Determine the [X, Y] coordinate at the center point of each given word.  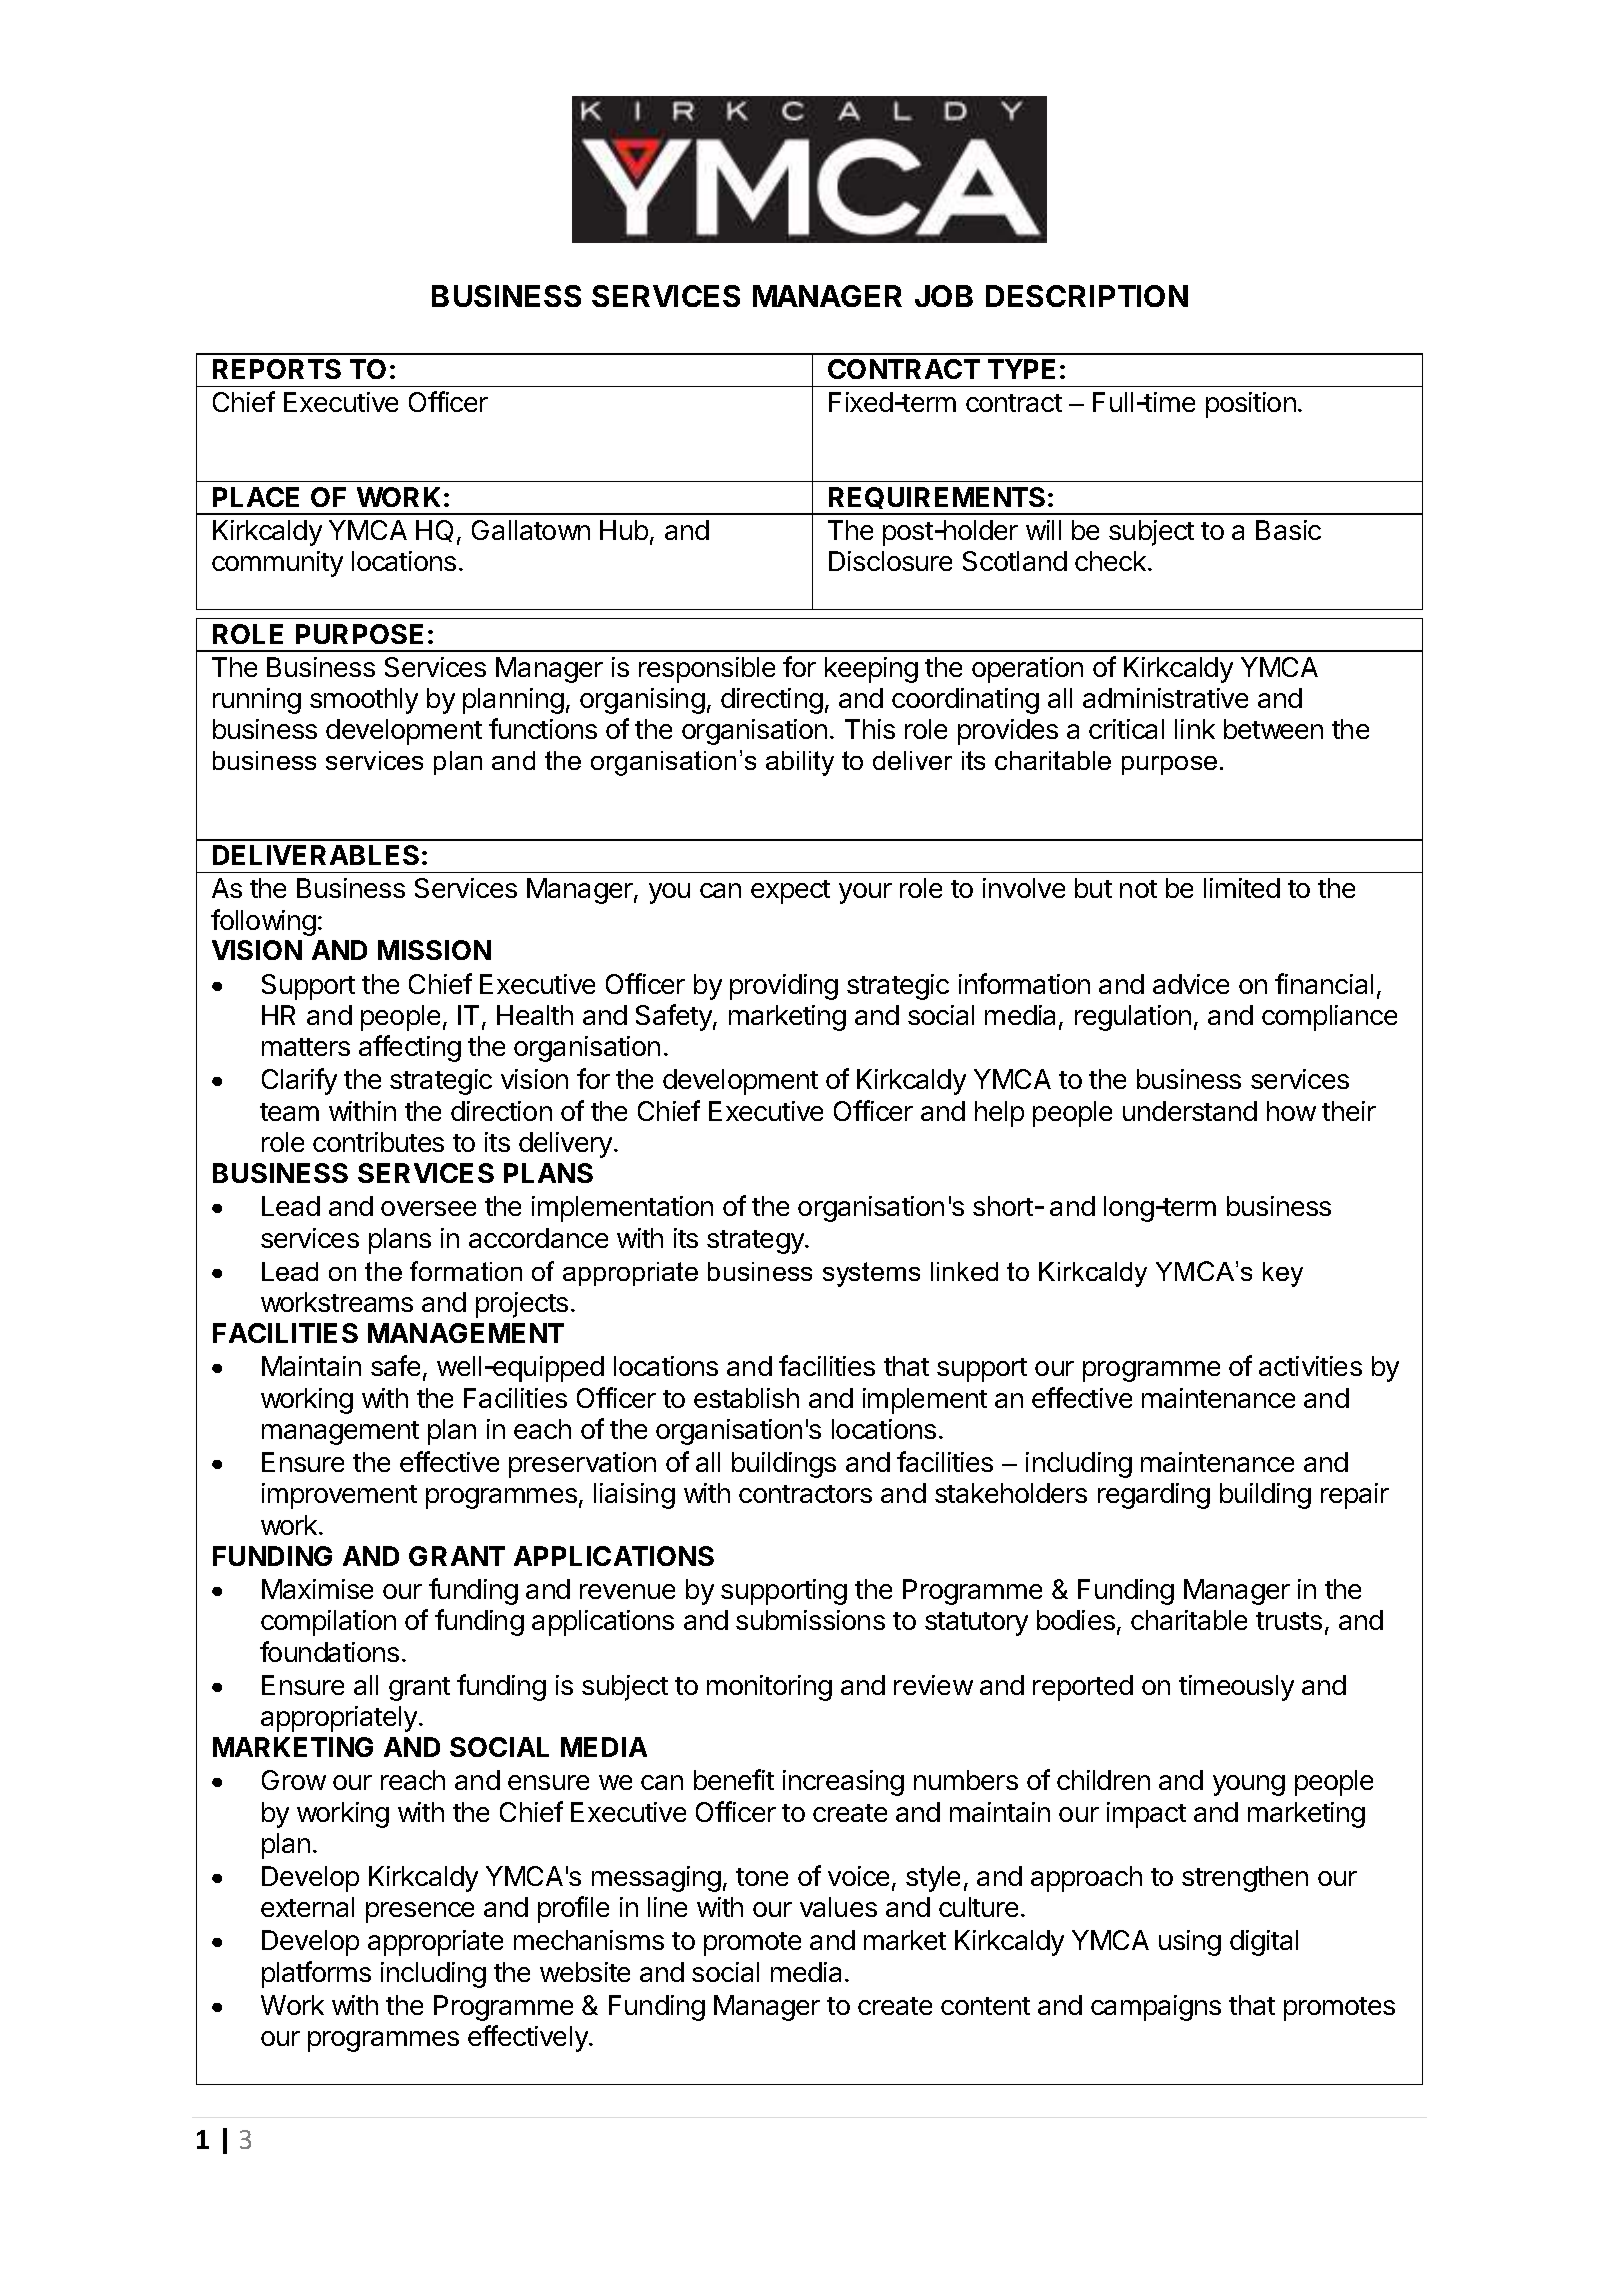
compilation [328, 1623]
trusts [1289, 1621]
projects [522, 1305]
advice [1191, 984]
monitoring [769, 1688]
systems [871, 1274]
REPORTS [277, 369]
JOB [944, 296]
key [1283, 1274]
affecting [410, 1048]
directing [772, 701]
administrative [1165, 698]
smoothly [364, 701]
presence [420, 1912]
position [1251, 405]
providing [784, 987]
